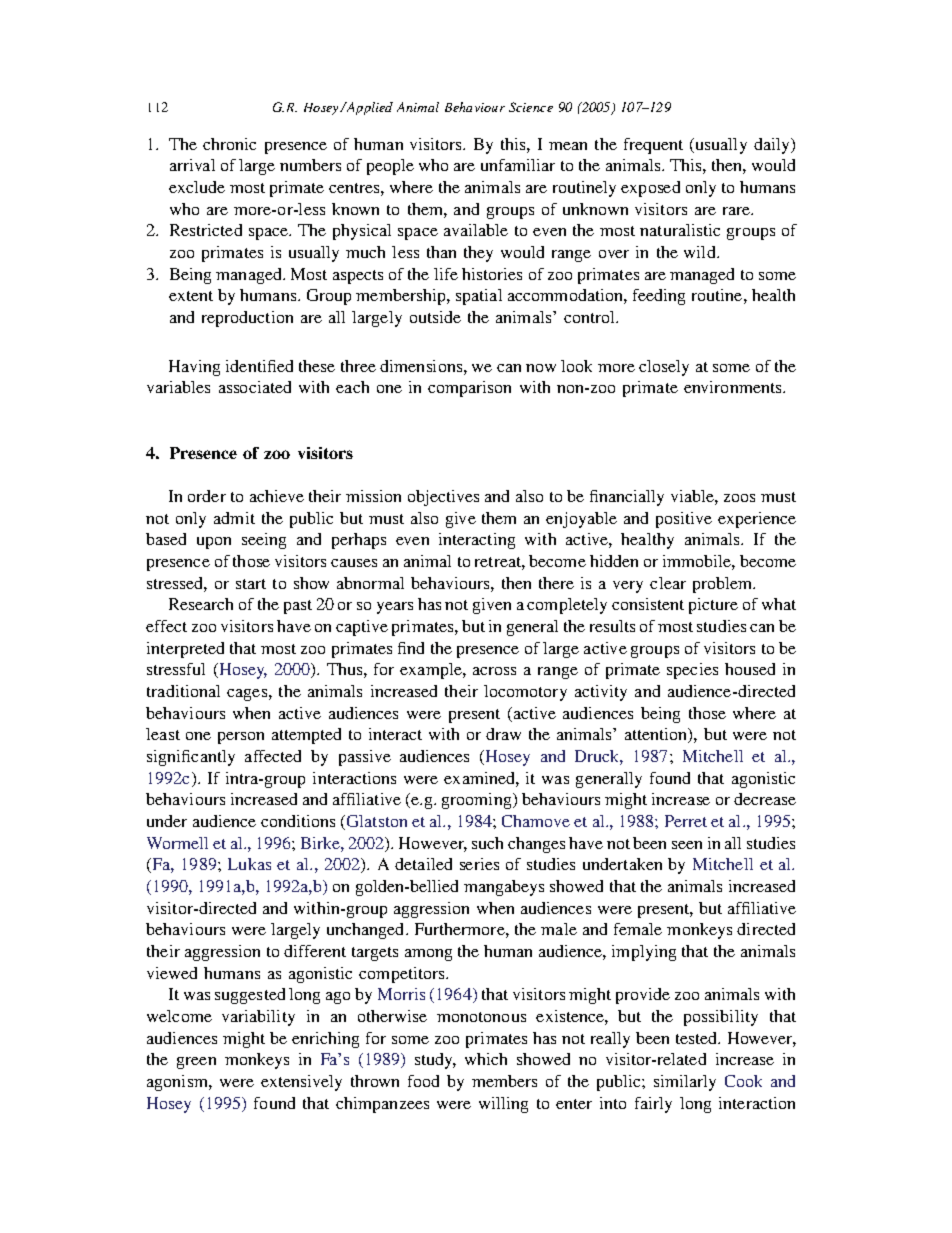 This page has width=952, height=1233. Describe the element at coordinates (251, 584) in the page. I see `start` at that location.
